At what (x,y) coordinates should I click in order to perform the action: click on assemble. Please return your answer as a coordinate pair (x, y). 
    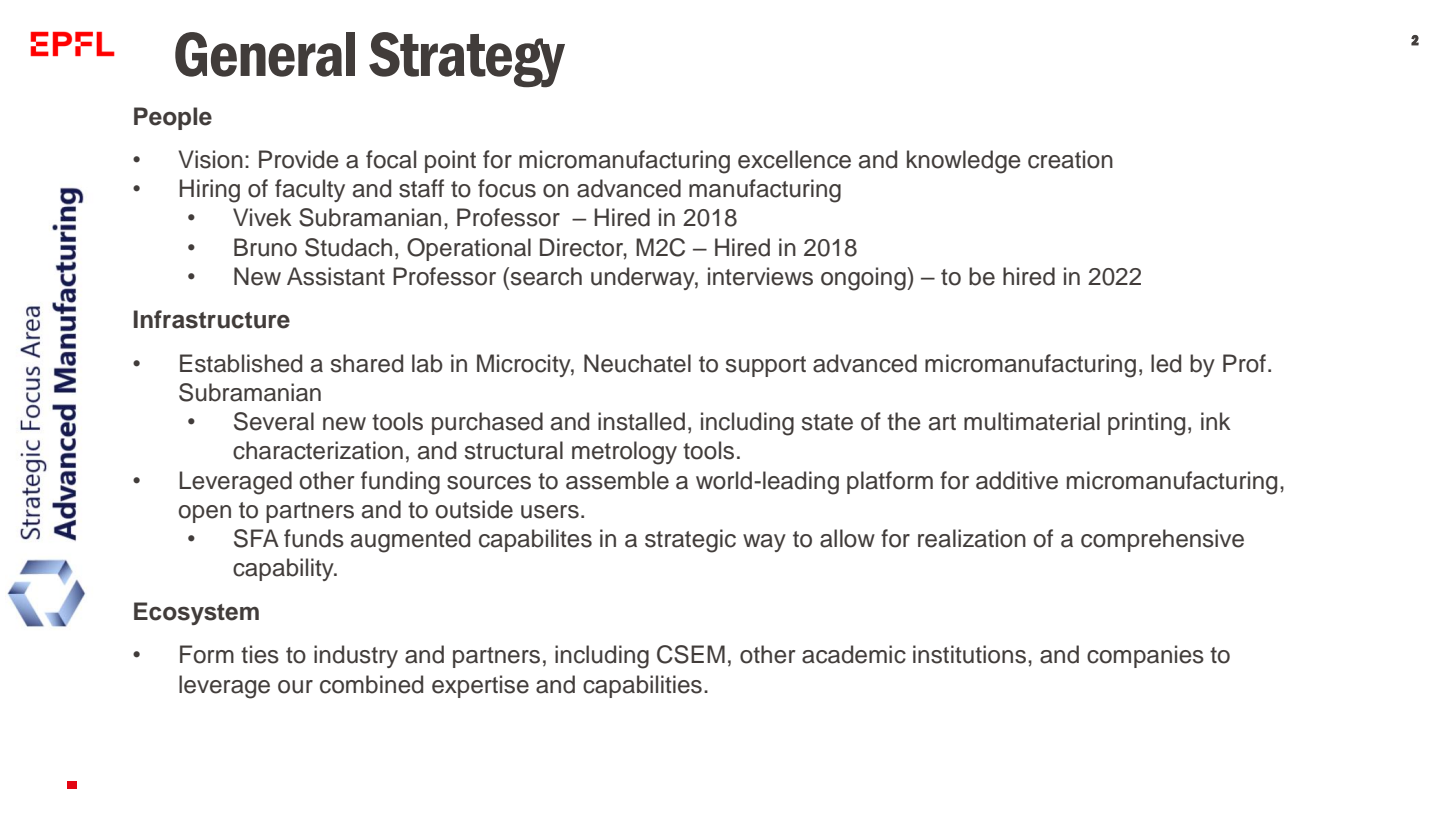
    Looking at the image, I should click on (617, 480).
